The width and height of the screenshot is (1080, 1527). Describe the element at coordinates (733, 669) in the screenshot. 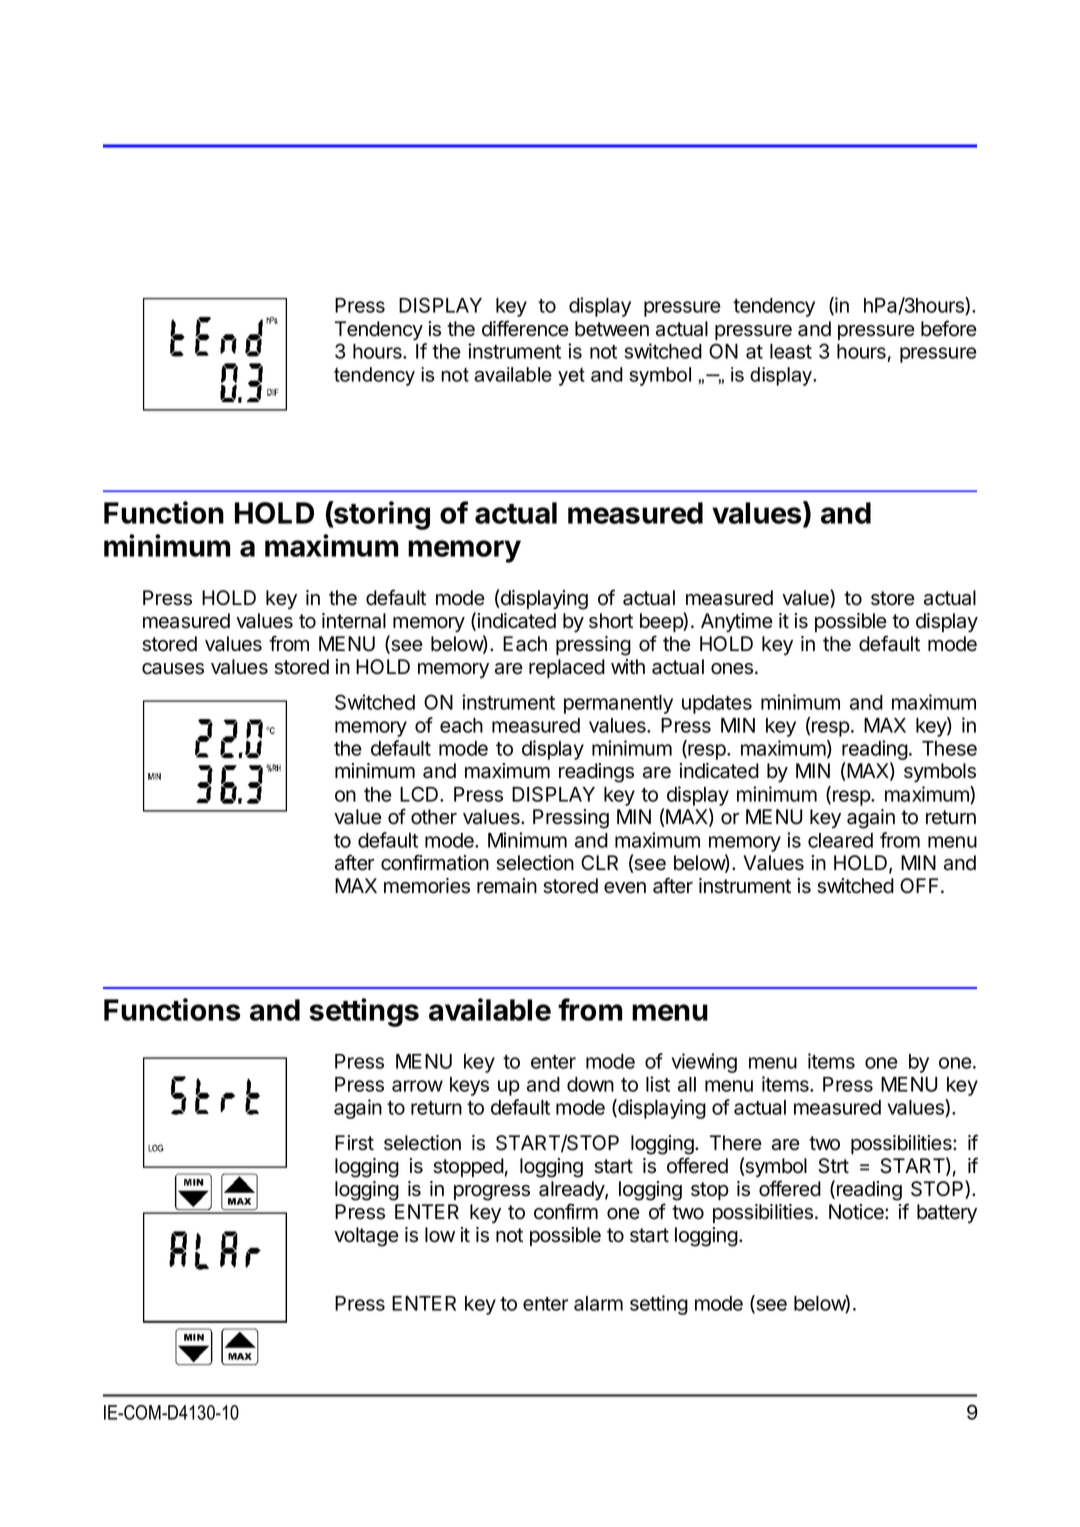

I see `ones` at that location.
